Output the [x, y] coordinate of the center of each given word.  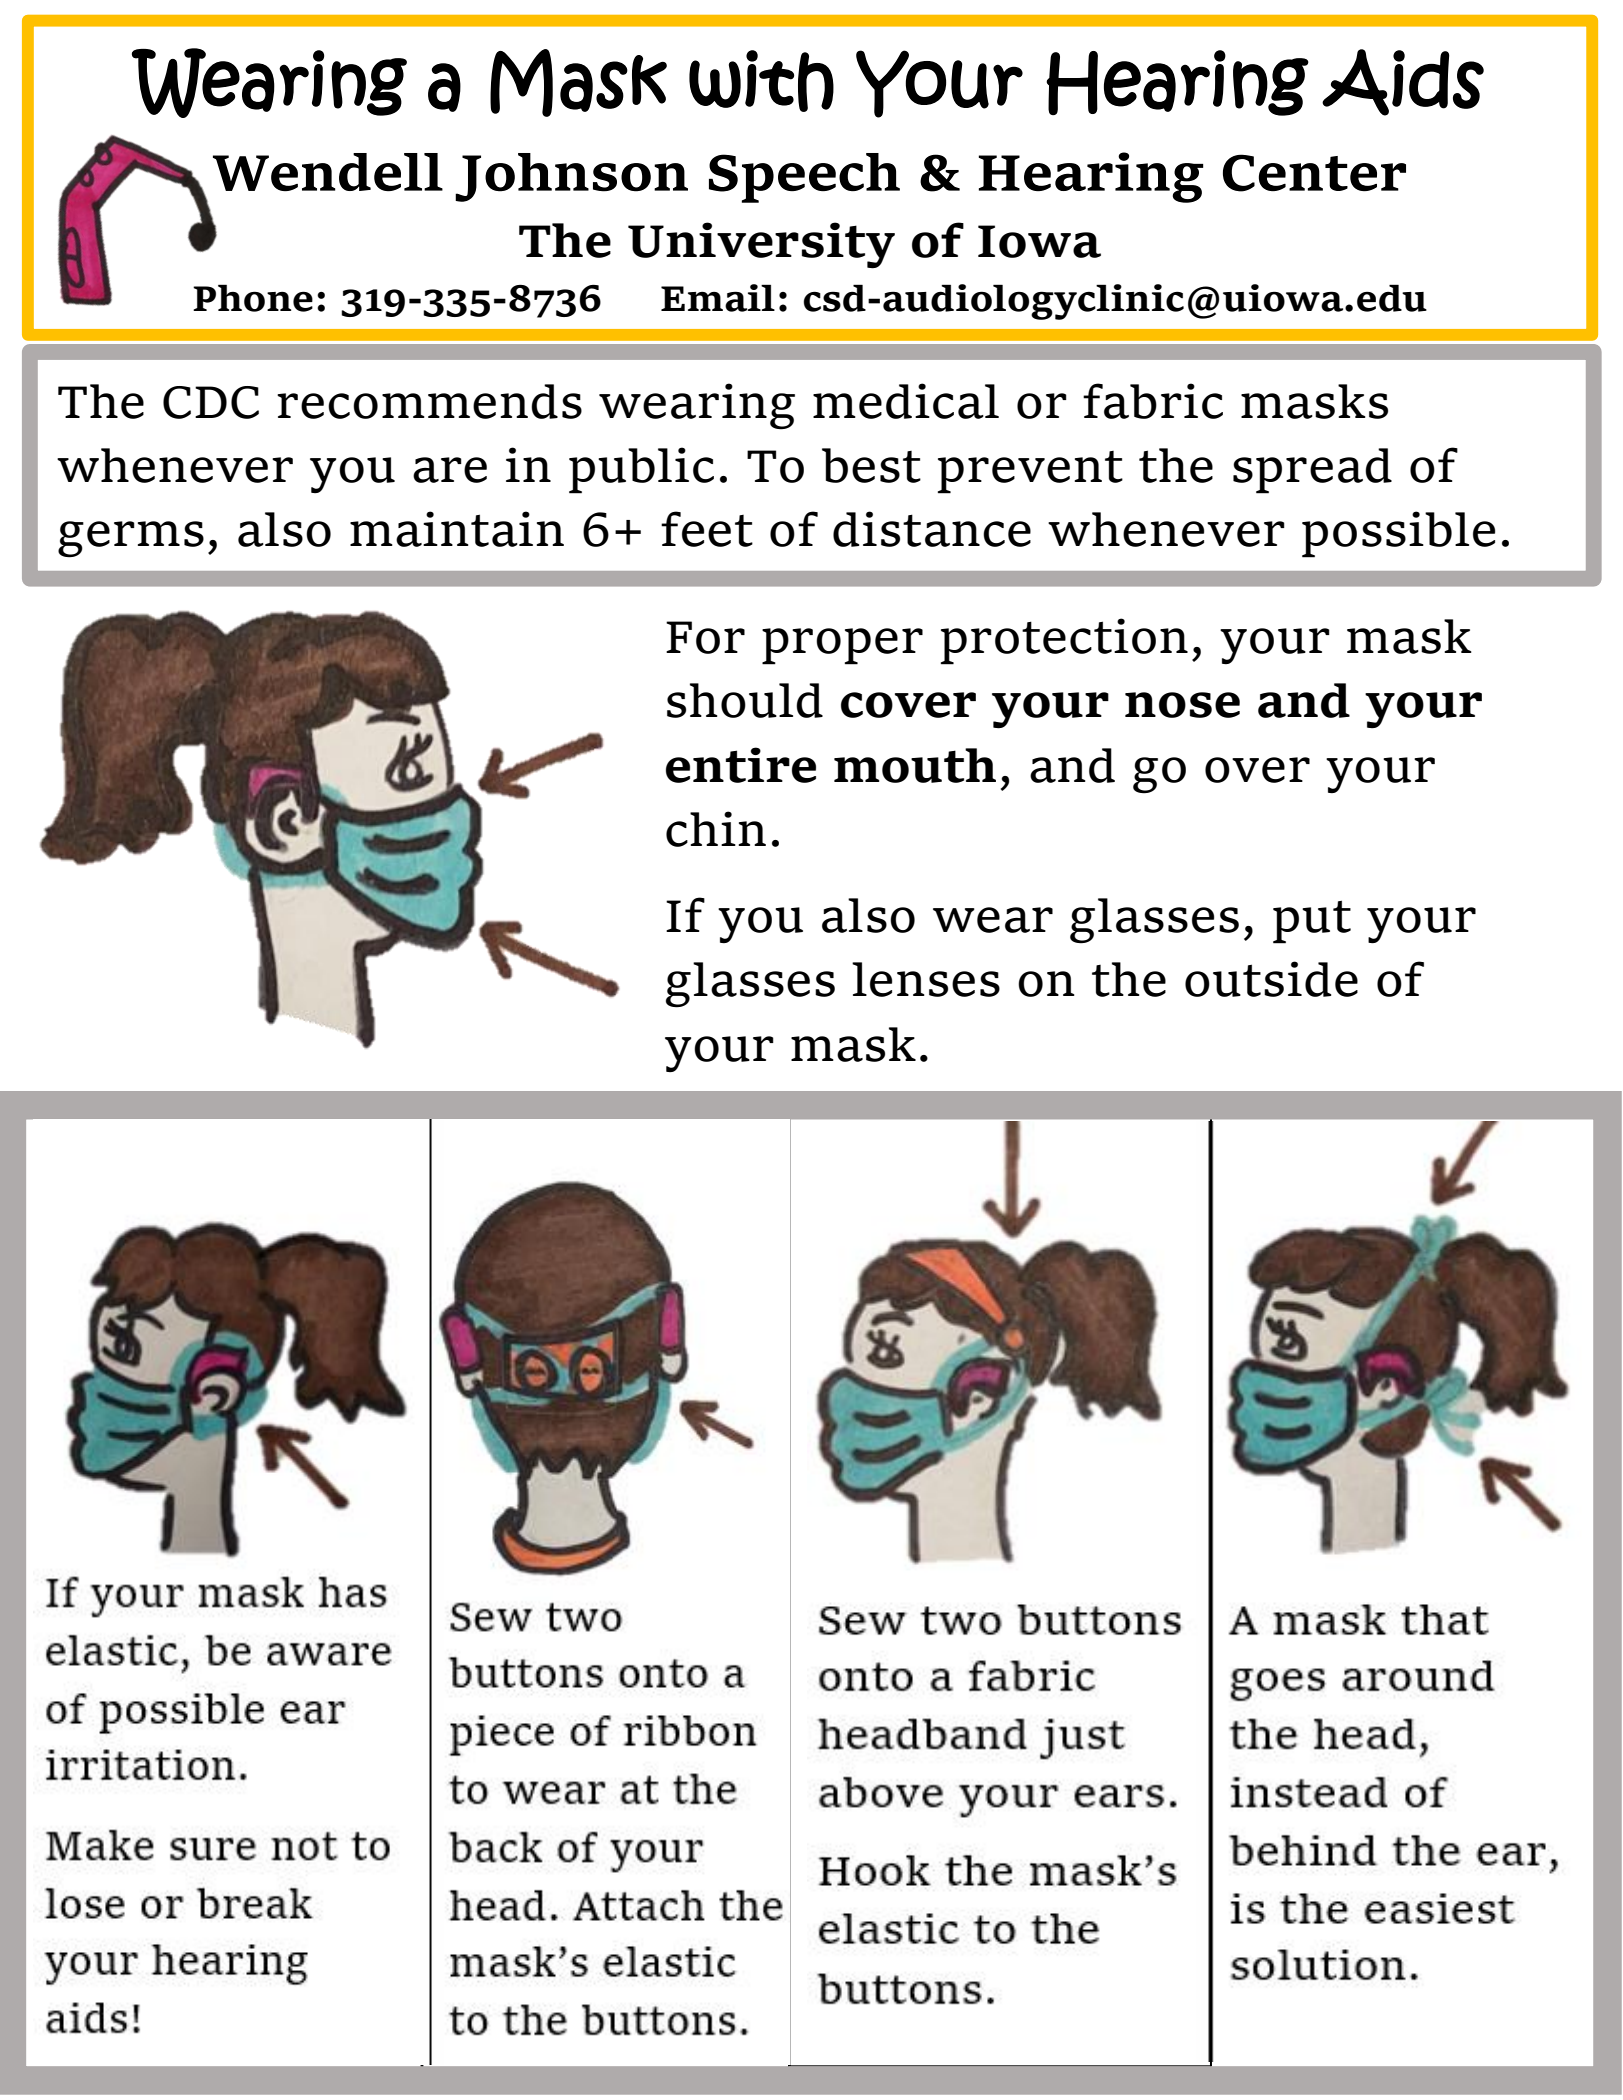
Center [1314, 173]
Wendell [328, 172]
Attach [1431, 1908]
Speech [804, 178]
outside [1271, 979]
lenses [926, 979]
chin [716, 829]
